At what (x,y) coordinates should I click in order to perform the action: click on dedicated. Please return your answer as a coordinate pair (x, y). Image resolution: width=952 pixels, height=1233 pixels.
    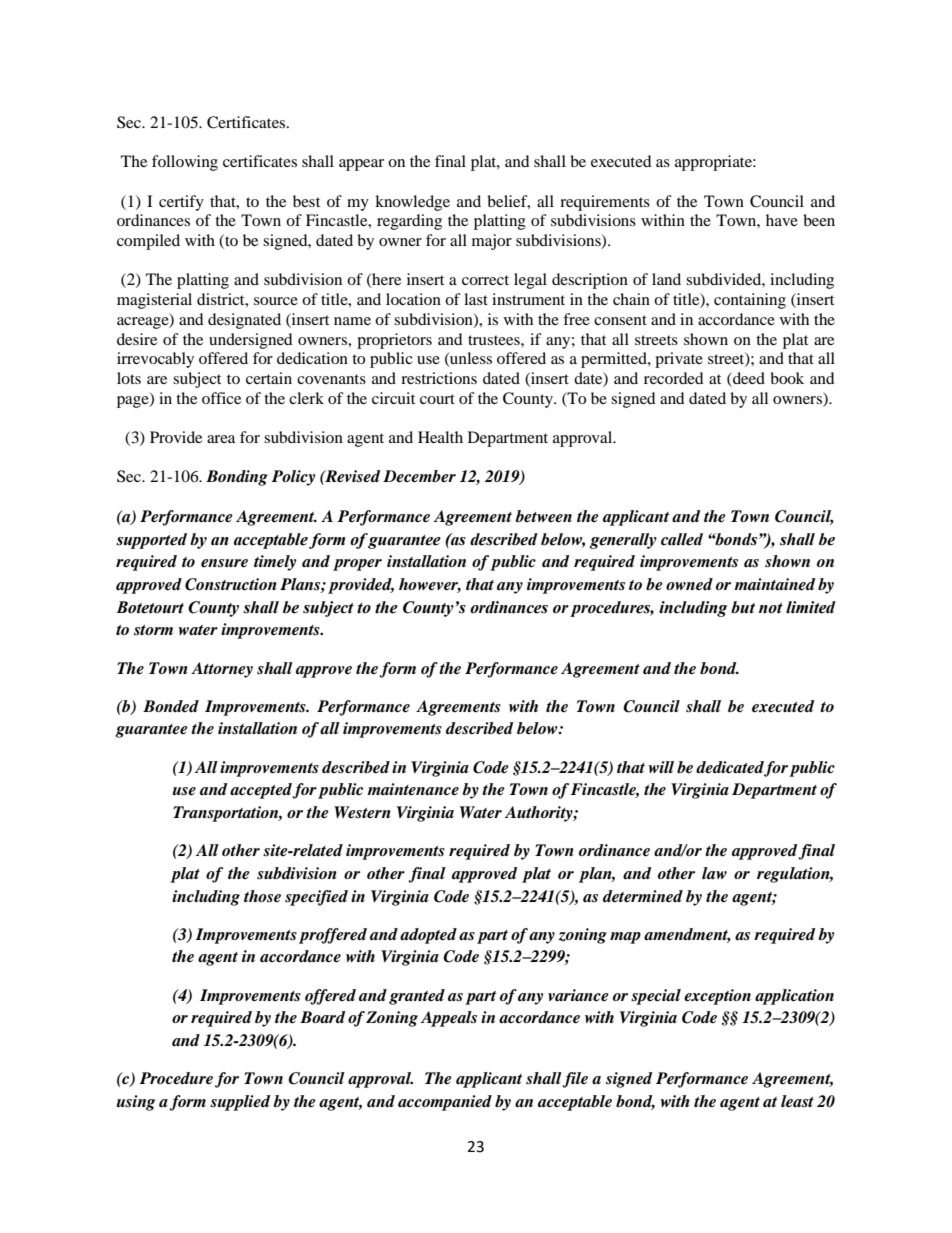
    Looking at the image, I should click on (730, 768).
